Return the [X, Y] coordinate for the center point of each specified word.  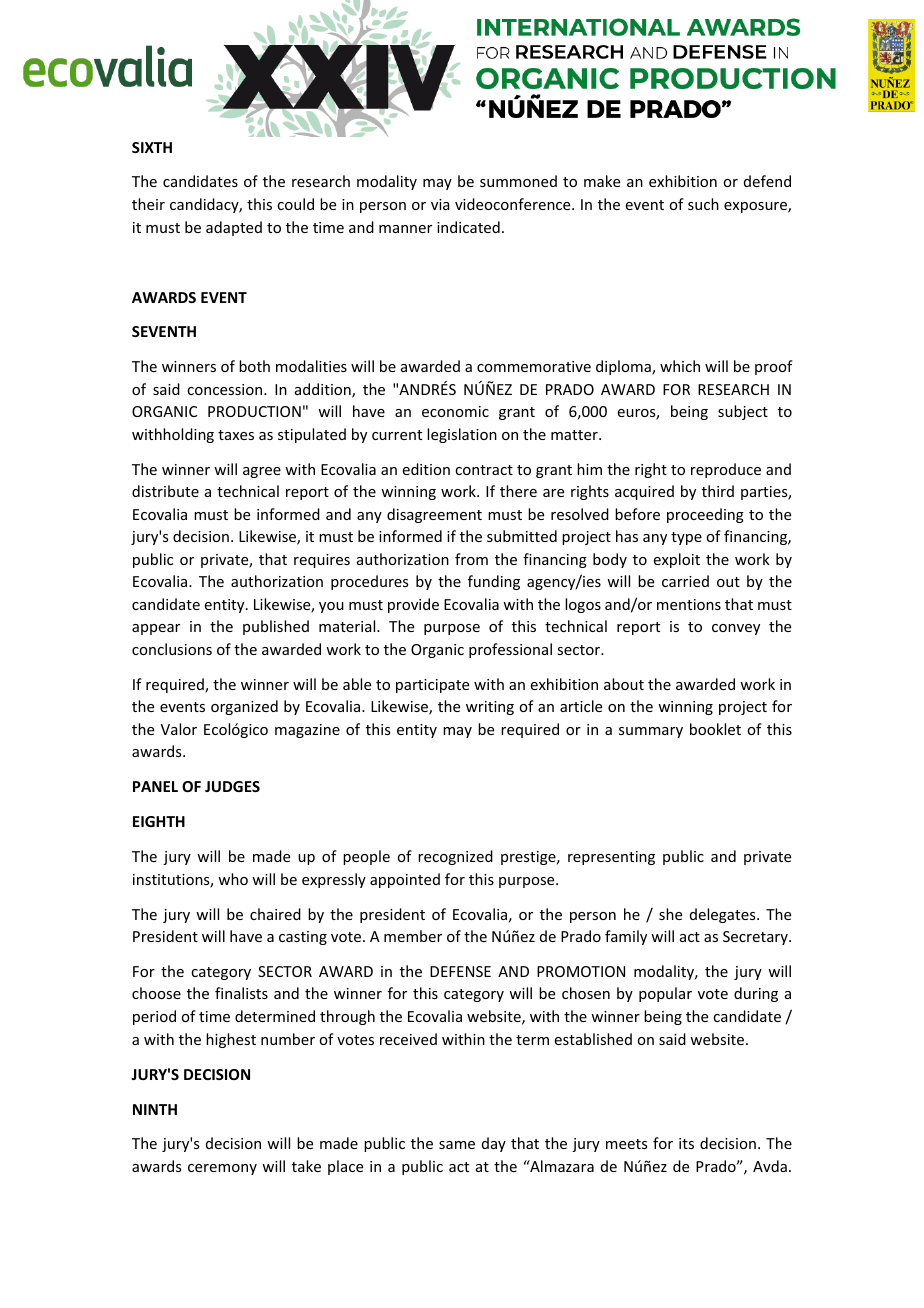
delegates [724, 915]
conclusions [172, 649]
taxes [236, 435]
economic [455, 411]
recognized [455, 857]
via [440, 204]
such [703, 204]
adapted [234, 228]
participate [432, 686]
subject [743, 412]
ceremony [222, 1169]
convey [736, 629]
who [233, 879]
